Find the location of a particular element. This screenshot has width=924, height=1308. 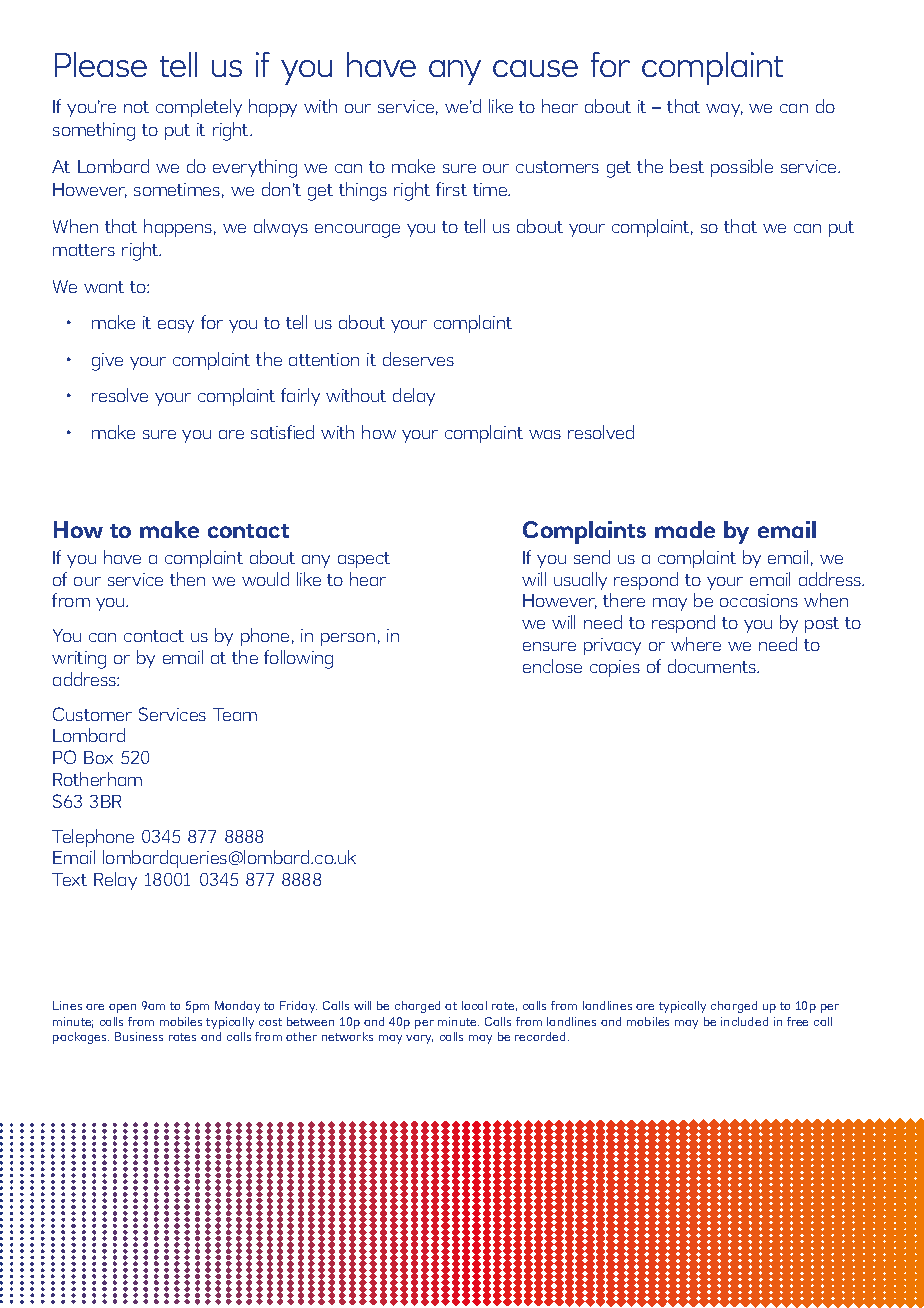

delay is located at coordinates (414, 397).
